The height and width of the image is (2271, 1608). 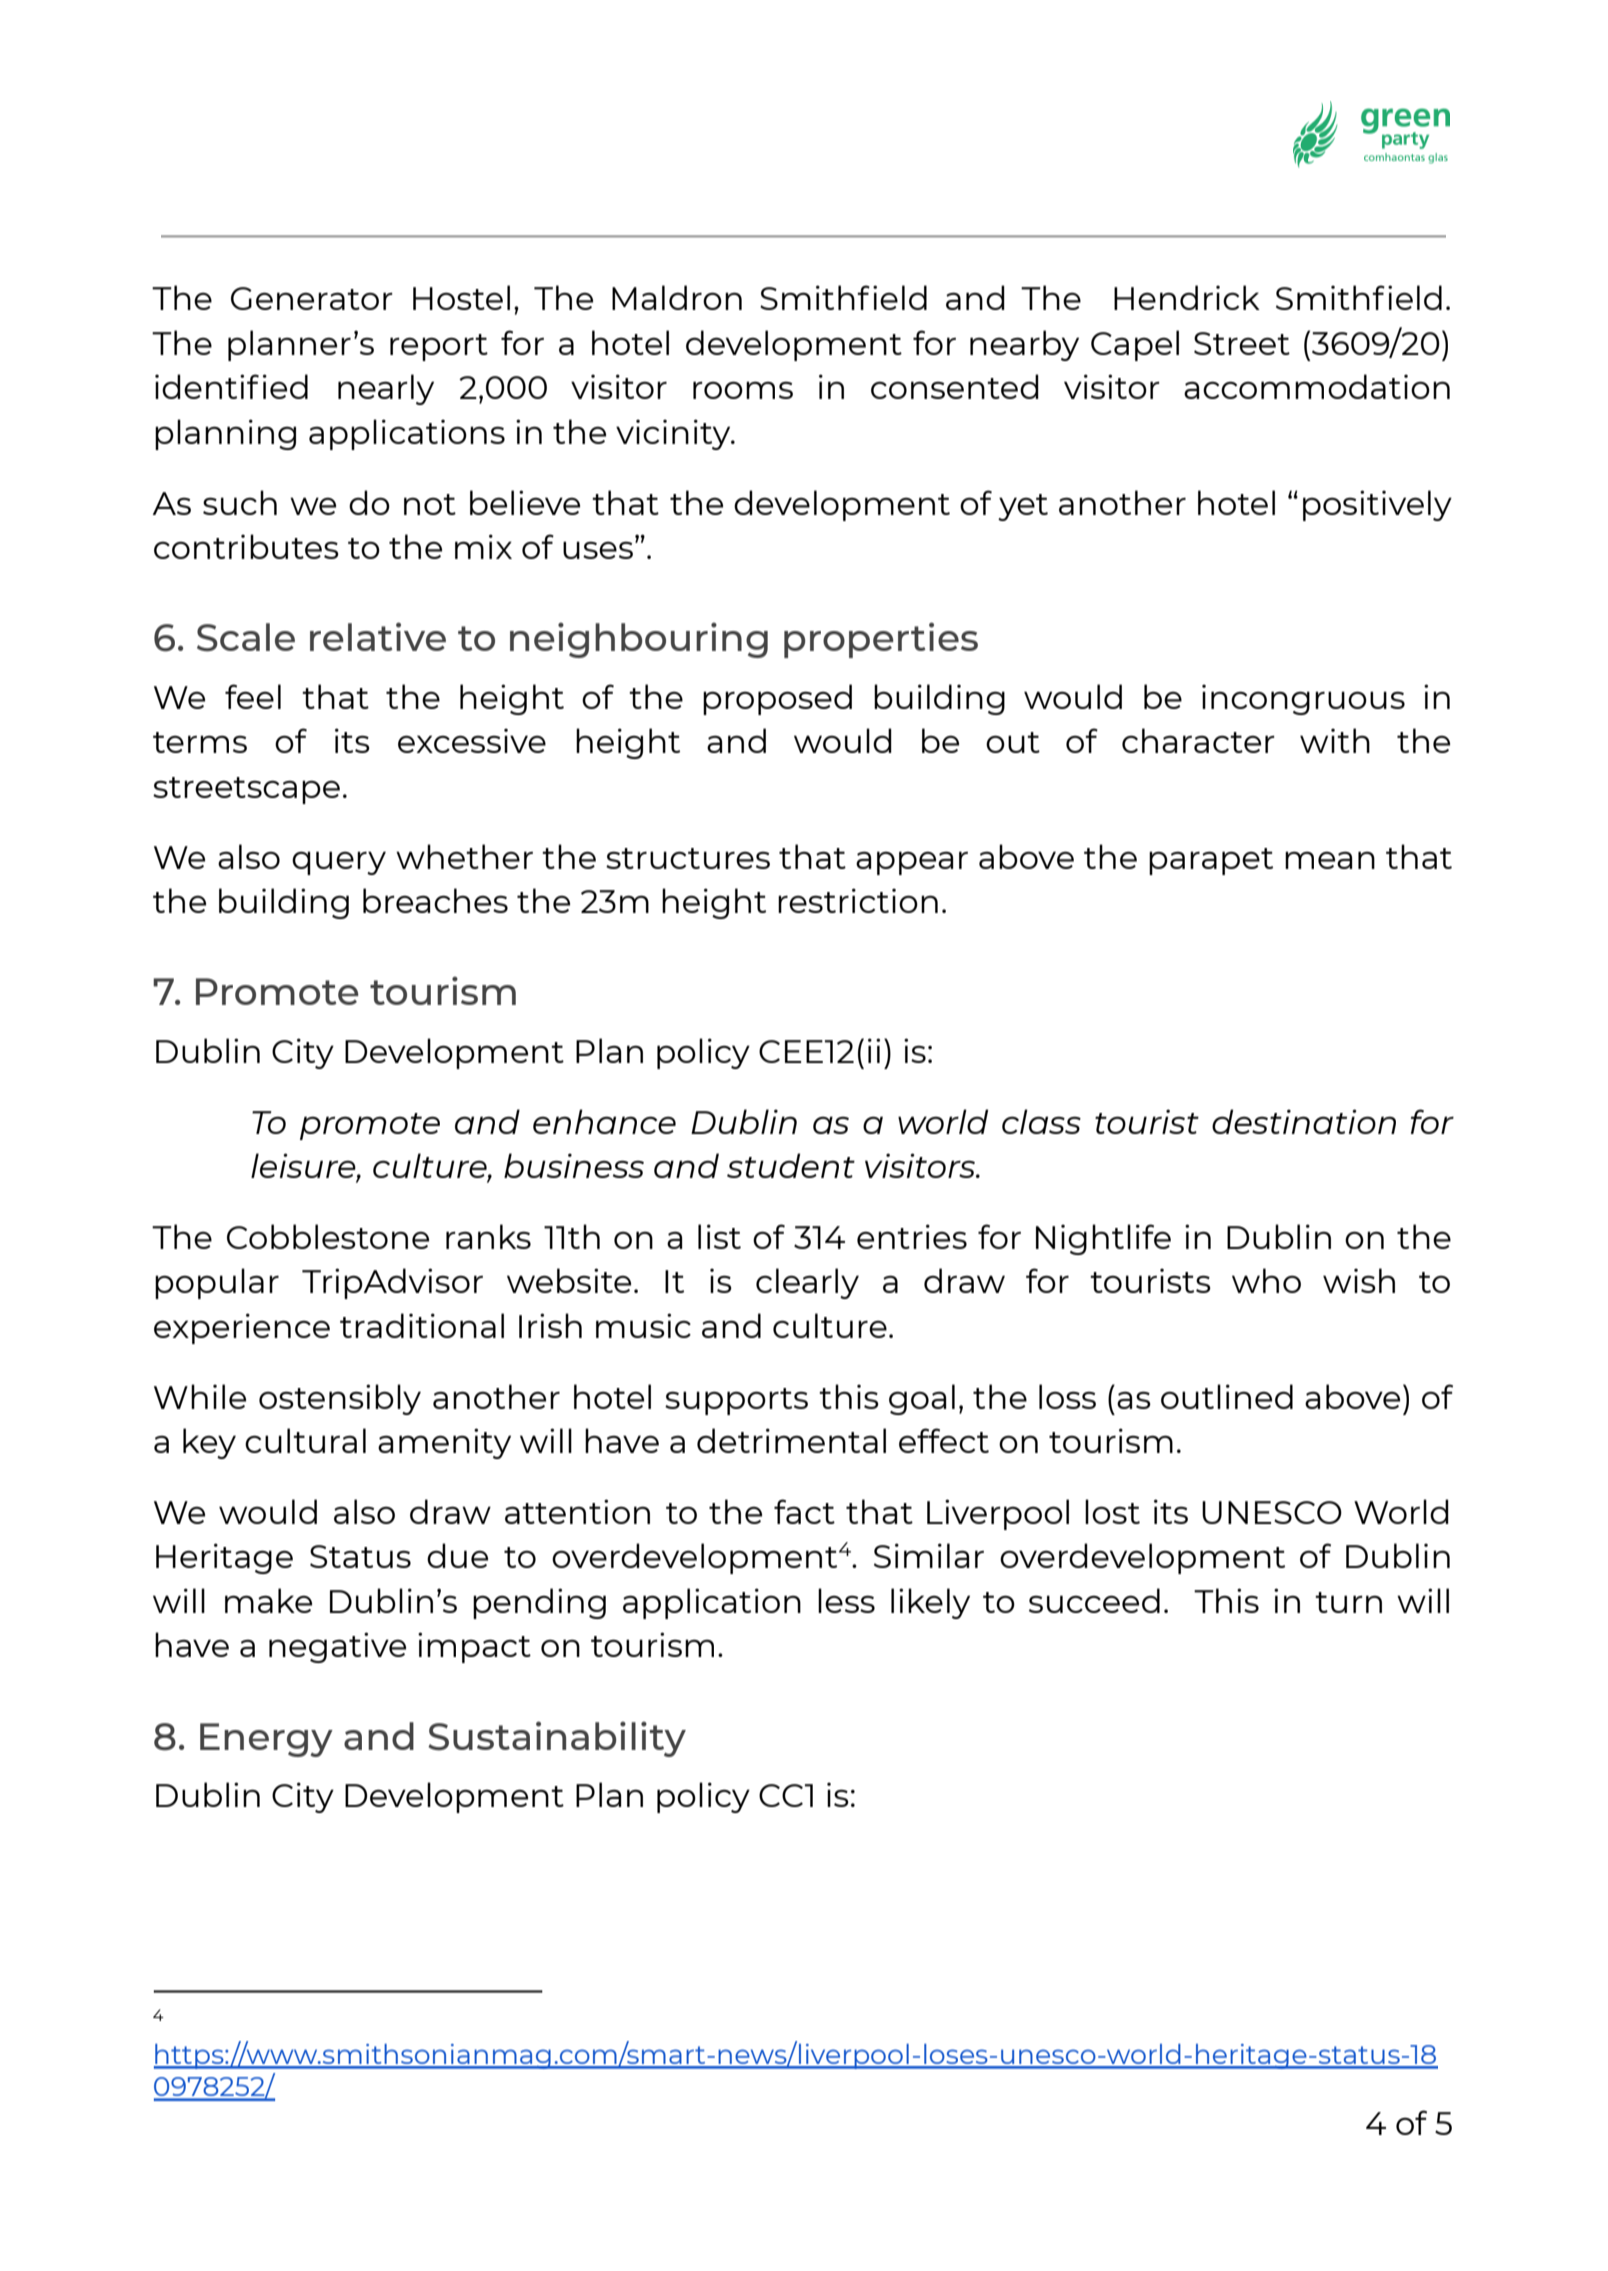 I want to click on query, so click(x=339, y=863).
